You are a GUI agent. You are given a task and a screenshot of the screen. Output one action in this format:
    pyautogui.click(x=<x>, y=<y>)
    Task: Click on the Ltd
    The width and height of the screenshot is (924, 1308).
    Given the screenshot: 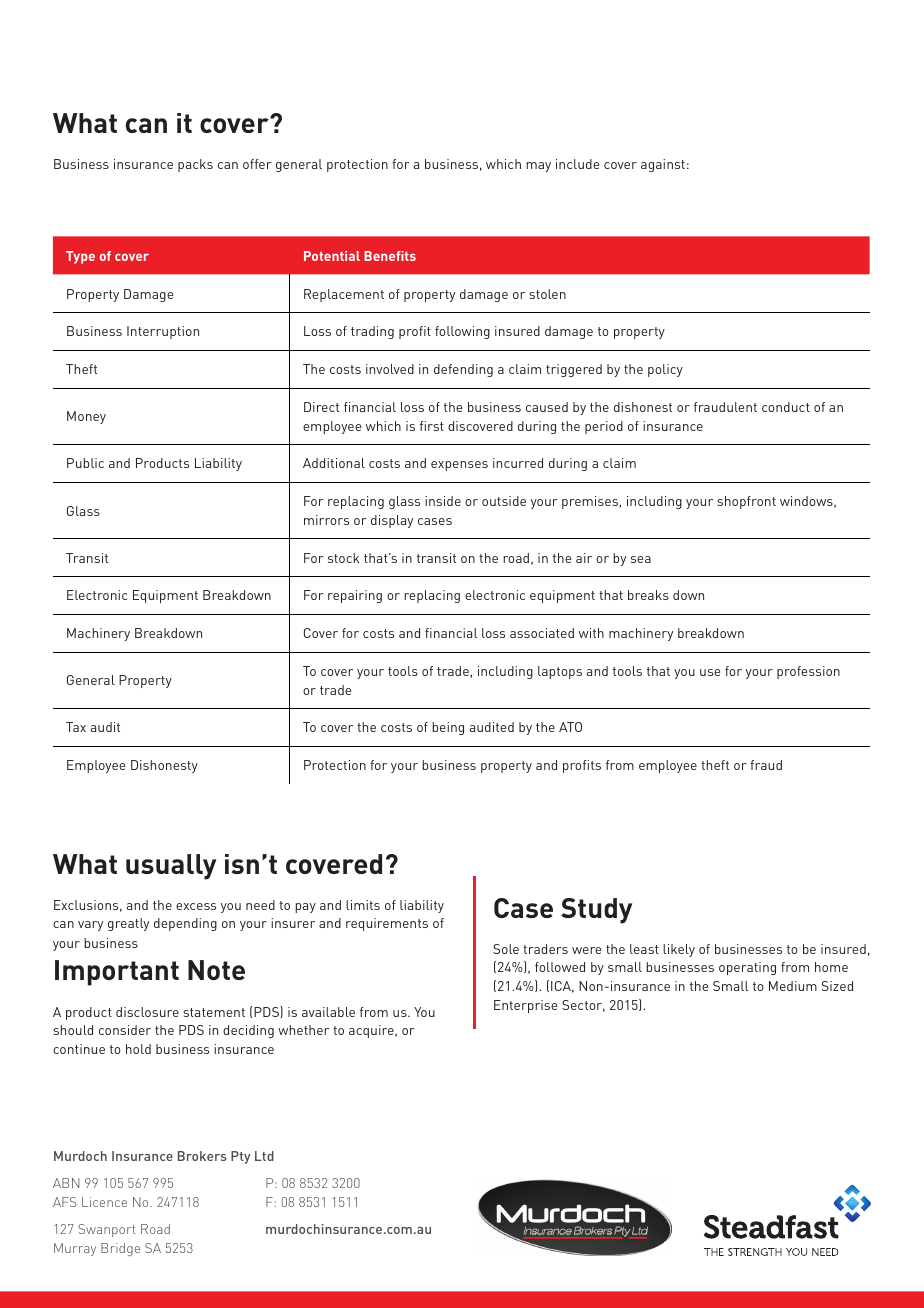 What is the action you would take?
    pyautogui.click(x=264, y=1156)
